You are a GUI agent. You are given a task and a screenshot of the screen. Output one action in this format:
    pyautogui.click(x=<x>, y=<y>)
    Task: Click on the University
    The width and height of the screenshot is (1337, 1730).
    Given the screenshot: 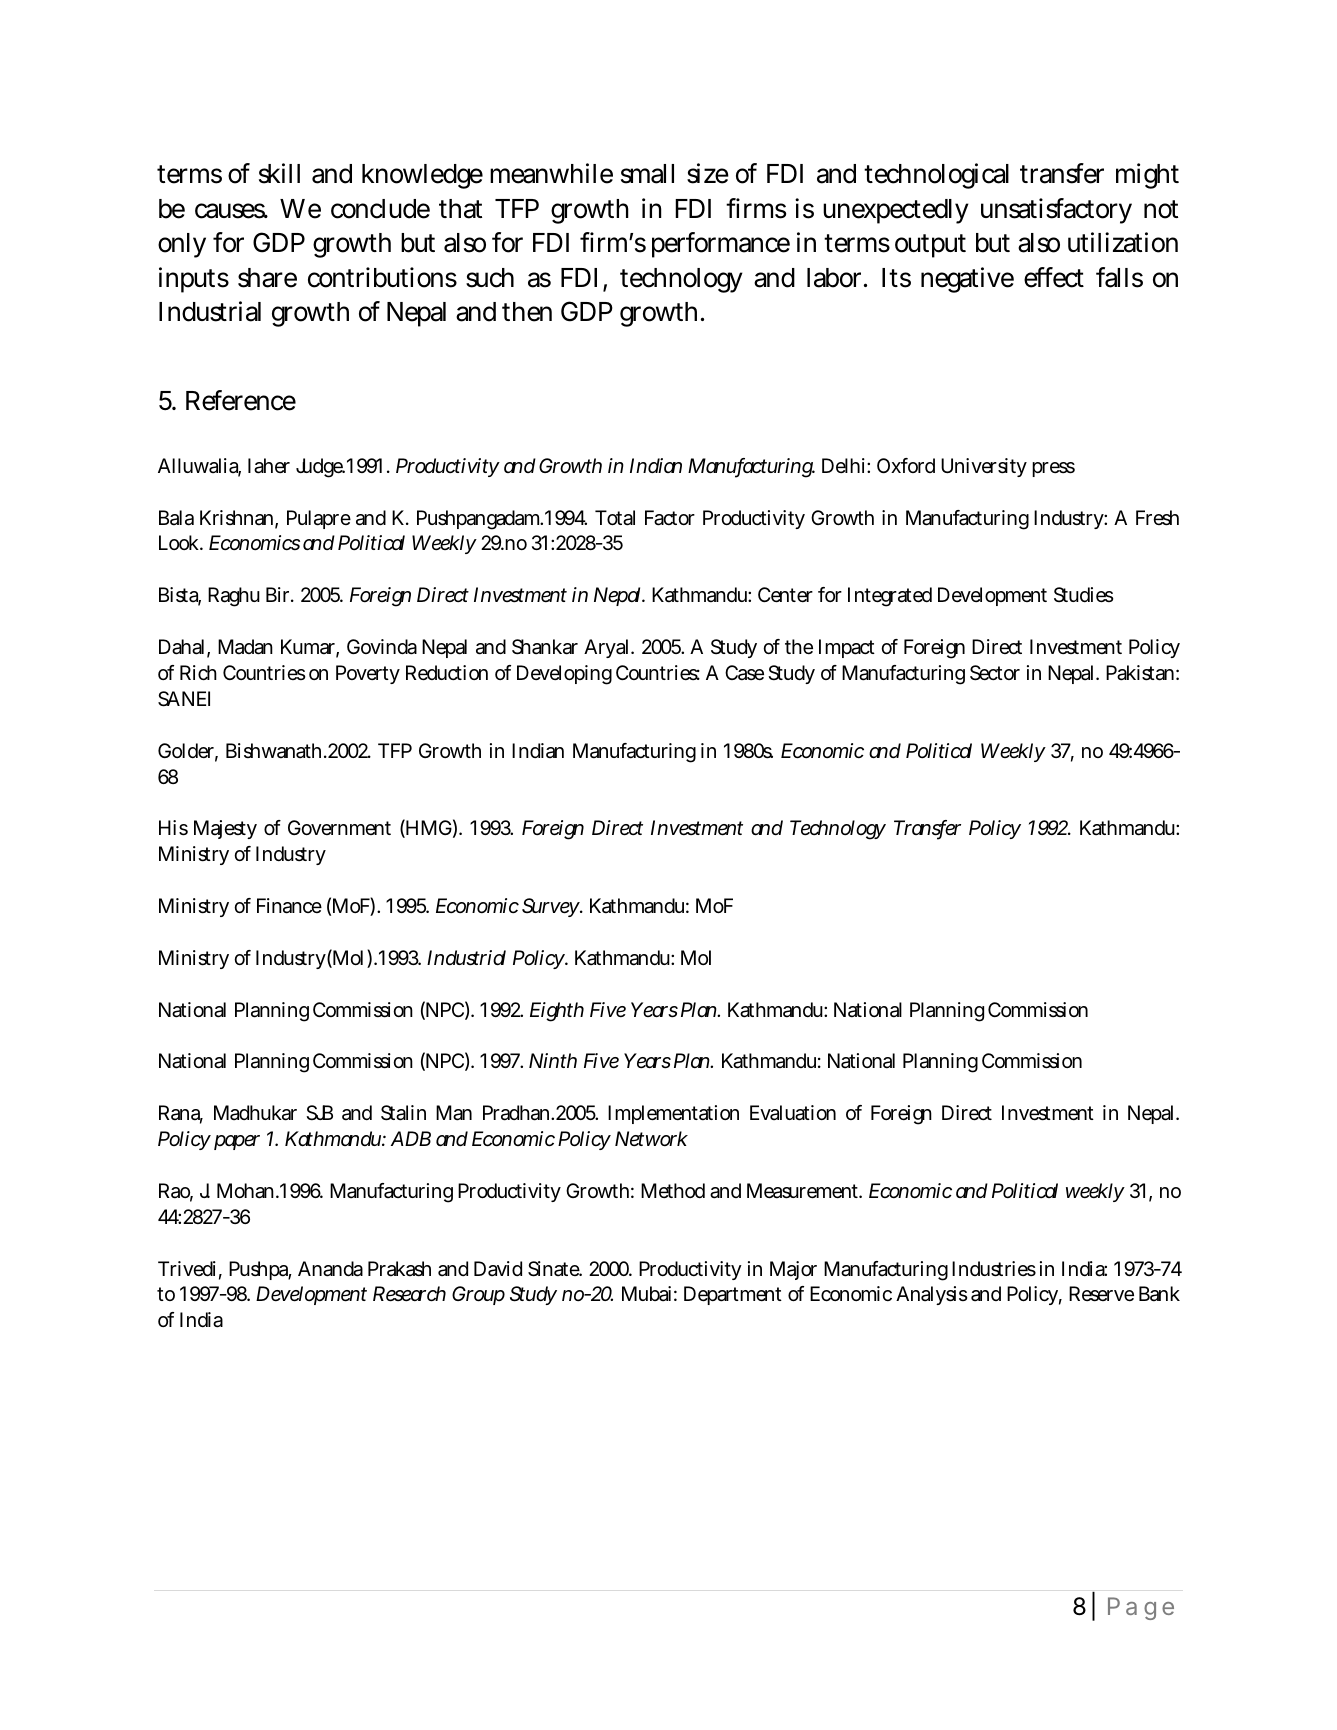 What is the action you would take?
    pyautogui.click(x=984, y=467)
